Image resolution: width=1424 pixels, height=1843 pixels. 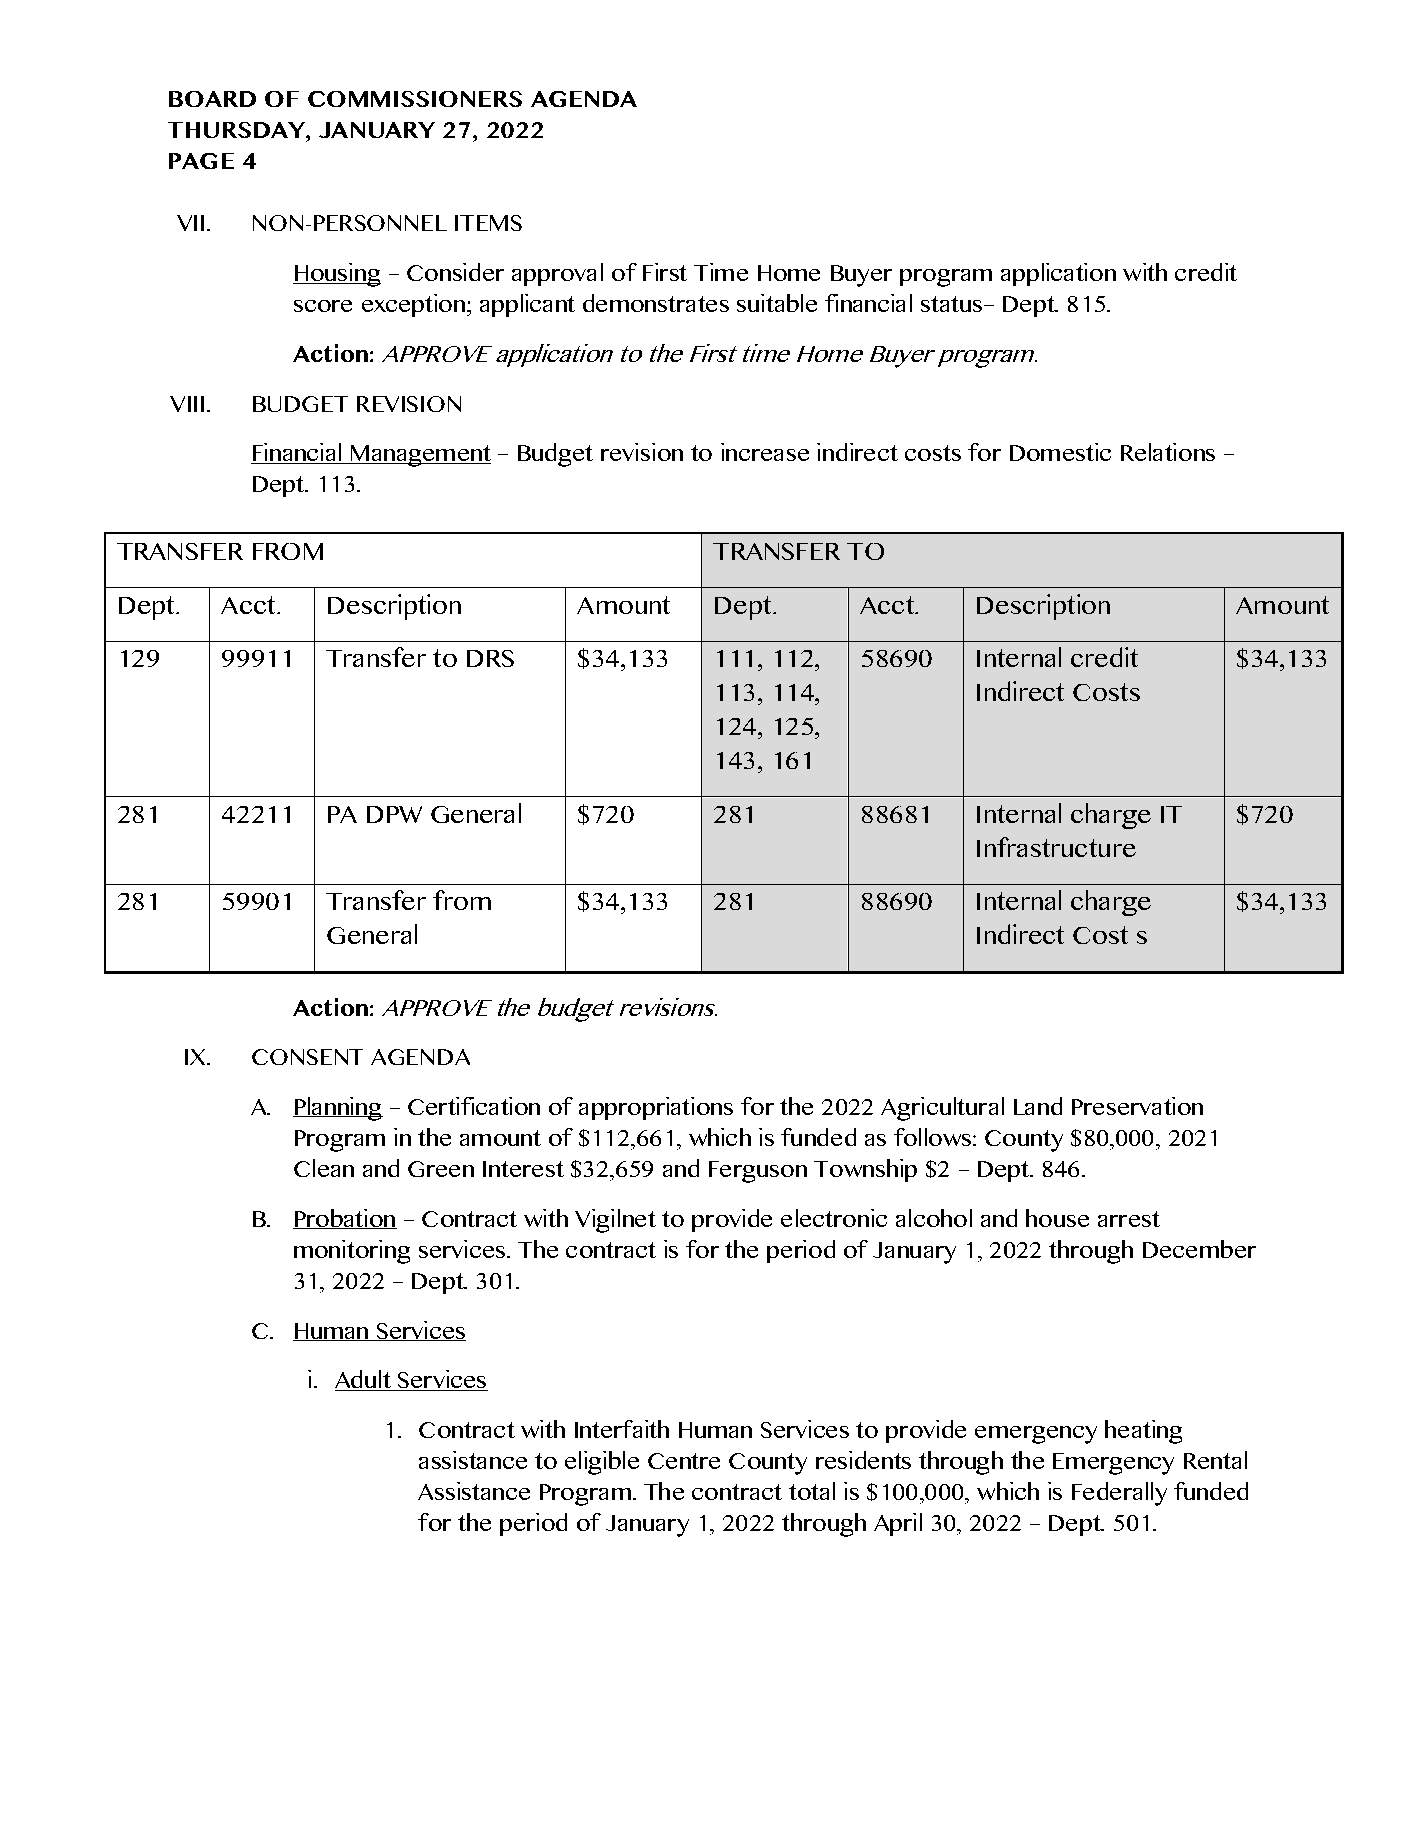 I want to click on Centre, so click(x=684, y=1461).
